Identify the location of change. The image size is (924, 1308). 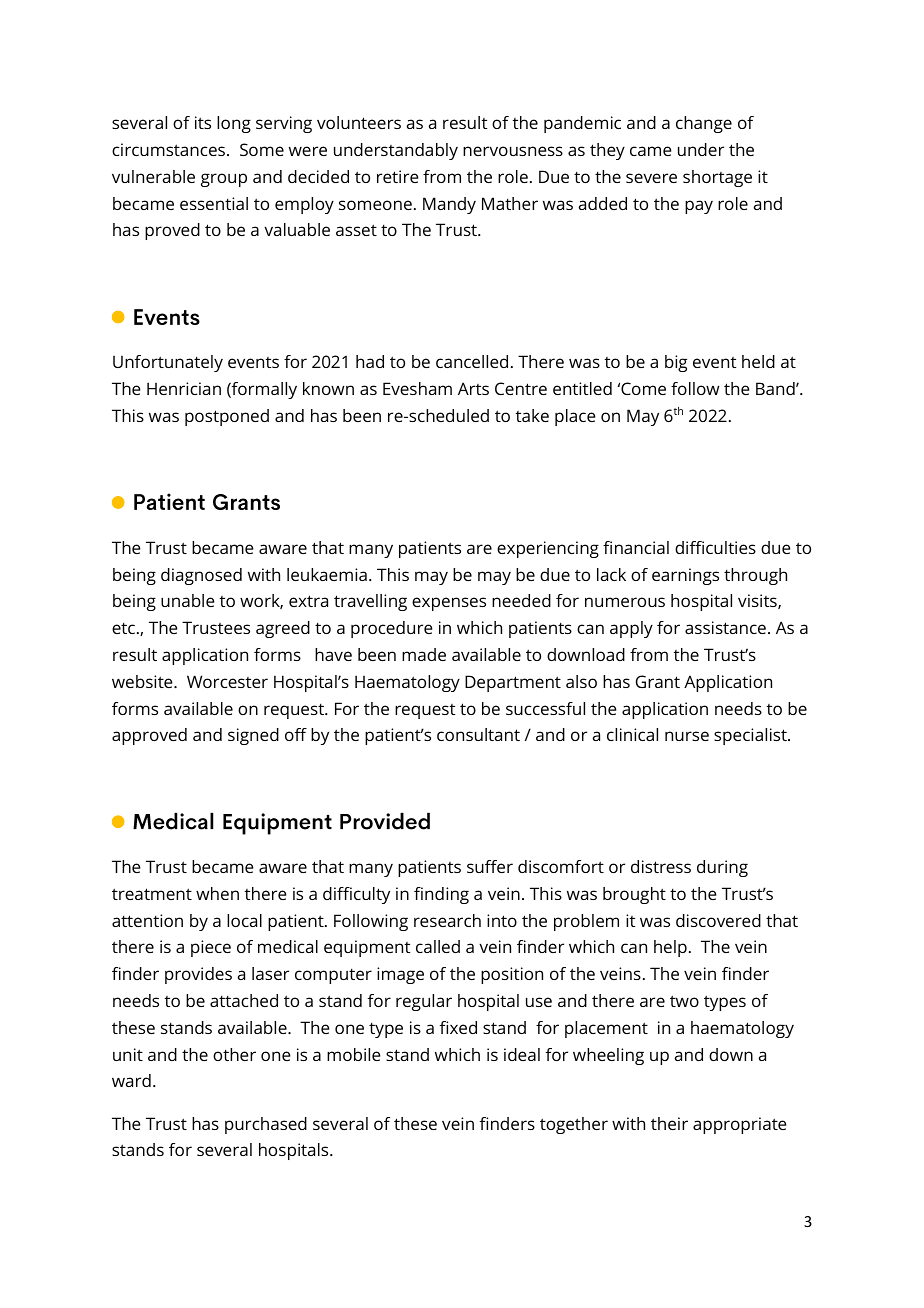
(704, 124).
